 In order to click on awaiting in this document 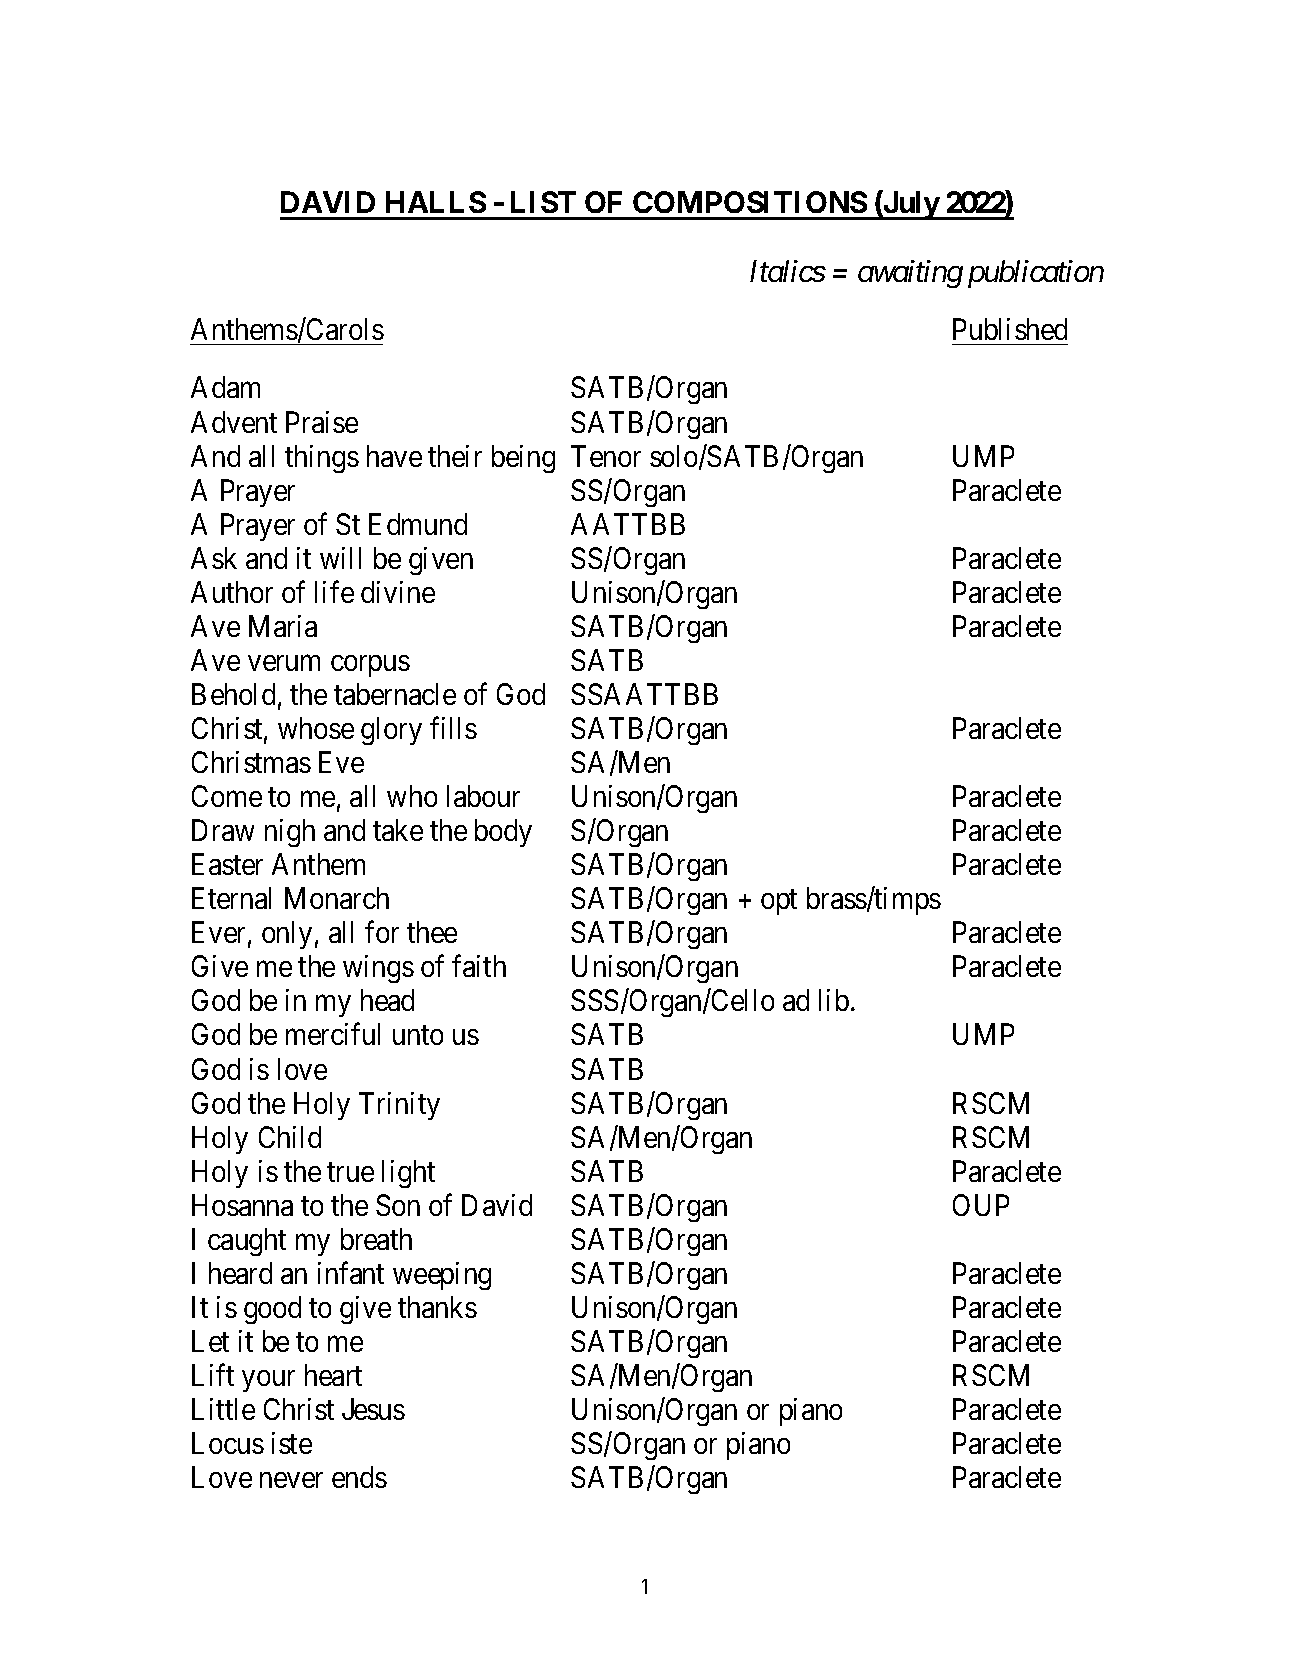, I will do `click(910, 274)`.
